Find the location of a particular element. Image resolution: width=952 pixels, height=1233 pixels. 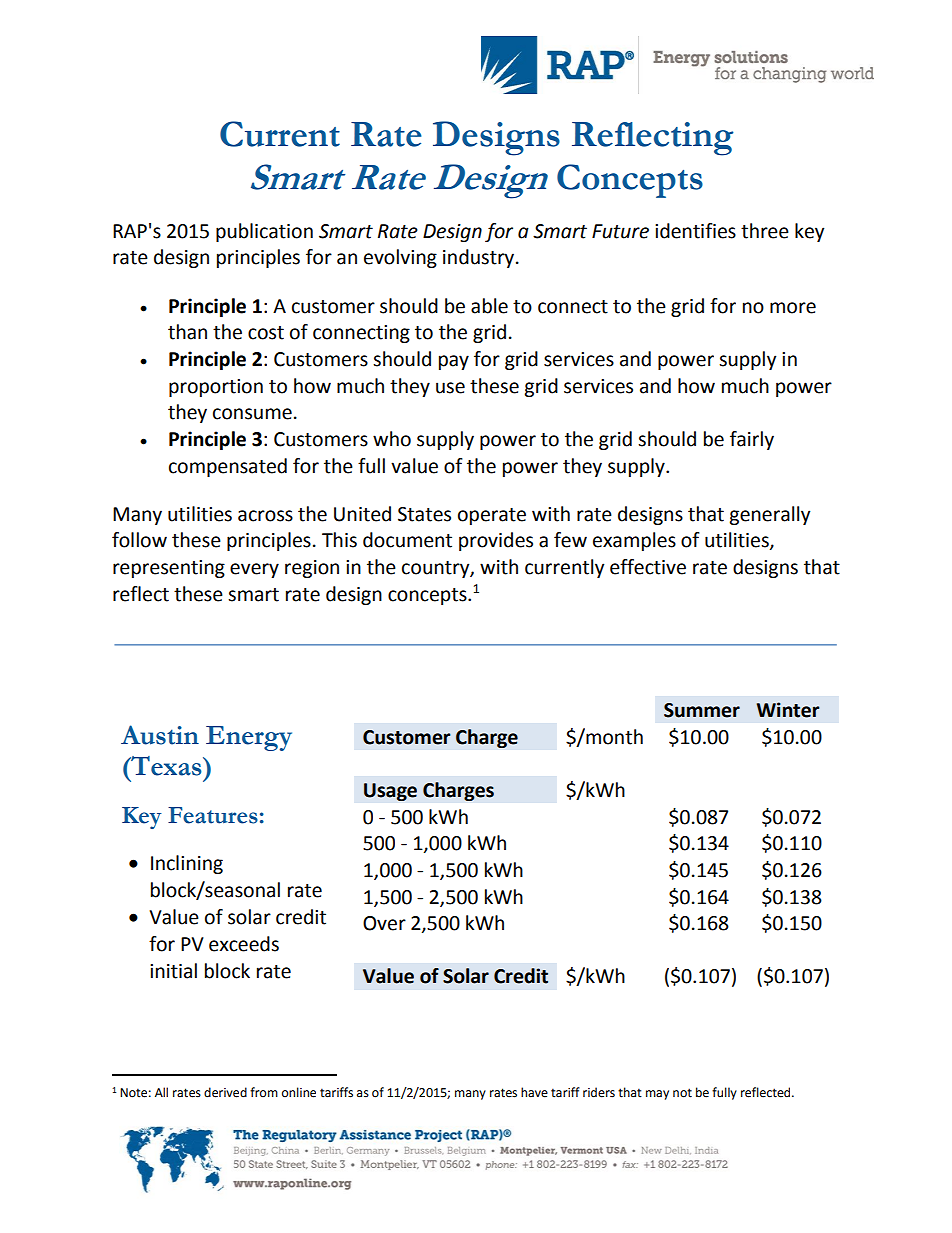

Summer is located at coordinates (702, 710).
